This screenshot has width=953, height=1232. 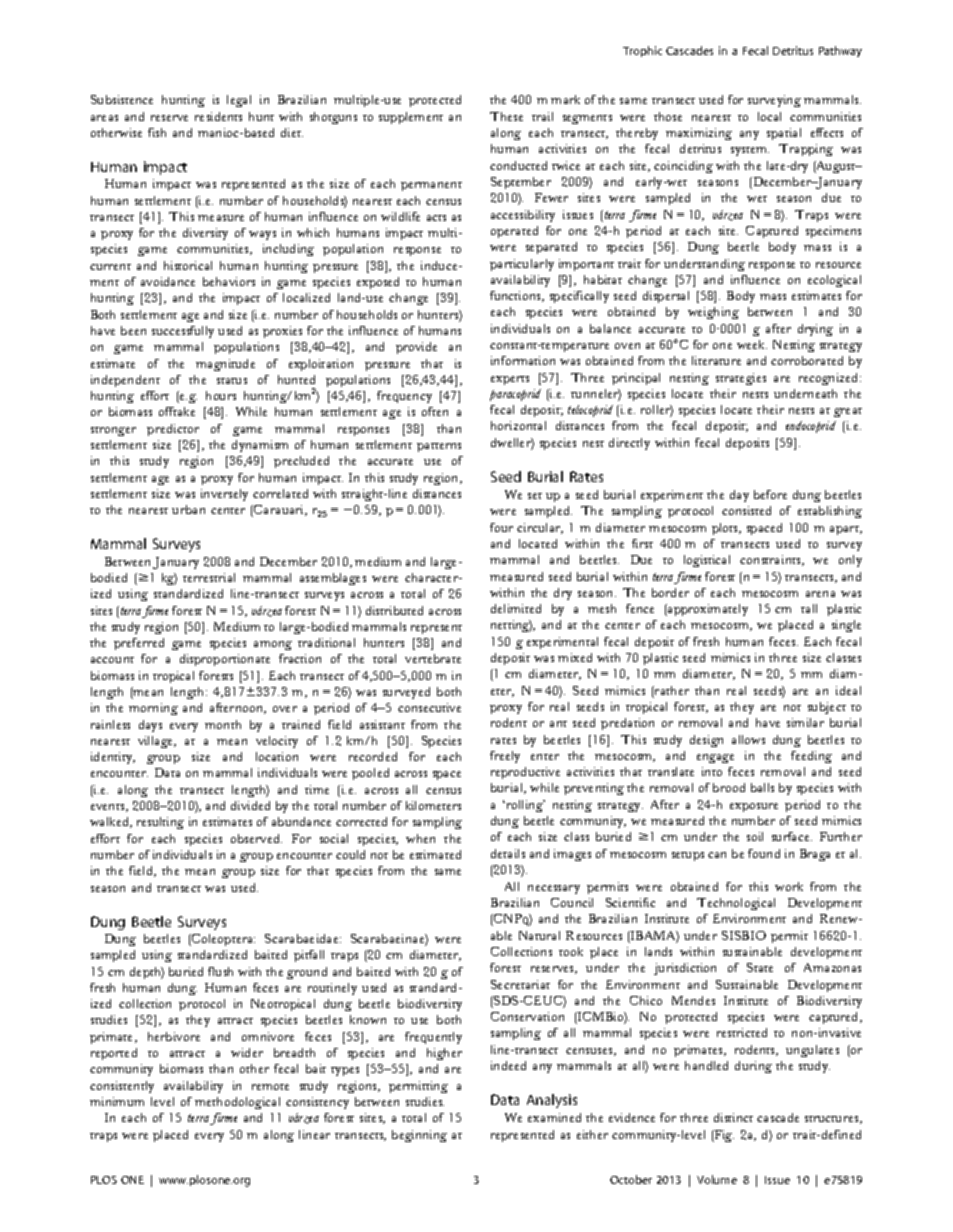 What do you see at coordinates (419, 1136) in the screenshot?
I see `beginning` at bounding box center [419, 1136].
